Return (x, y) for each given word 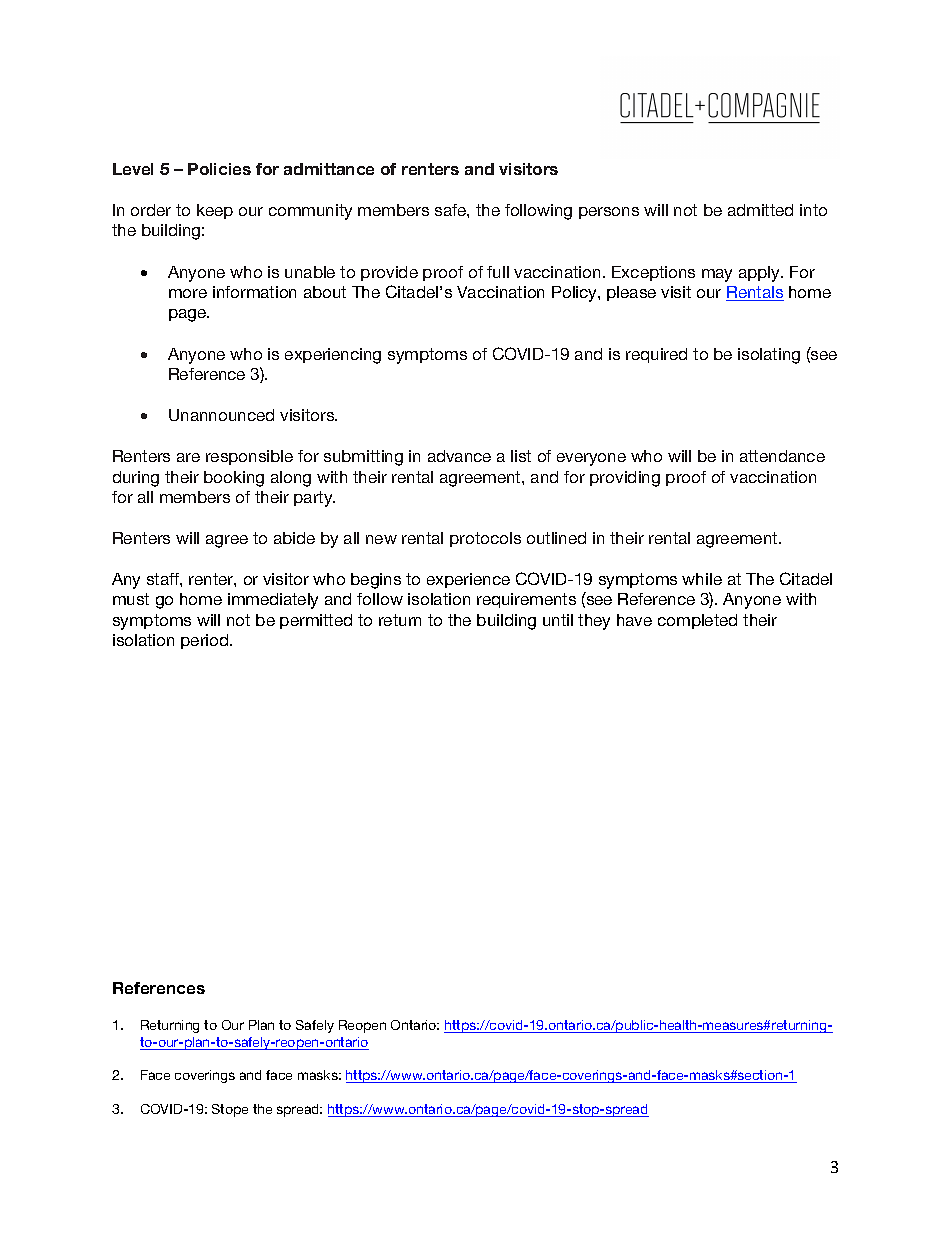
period (206, 641)
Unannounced (221, 415)
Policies (219, 169)
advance (459, 456)
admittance (329, 169)
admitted (760, 210)
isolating (769, 356)
